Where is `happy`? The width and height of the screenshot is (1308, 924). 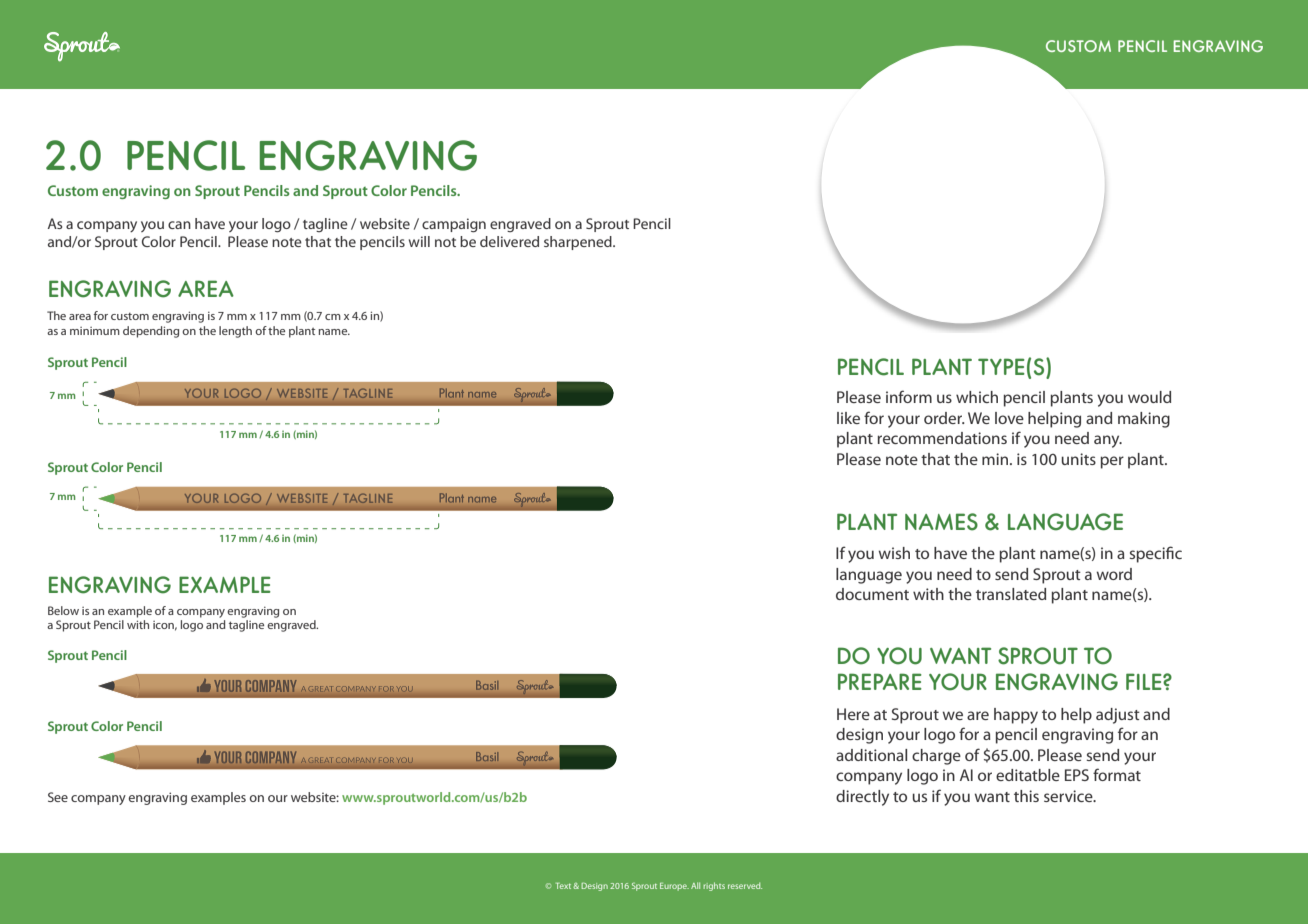 happy is located at coordinates (1016, 716).
